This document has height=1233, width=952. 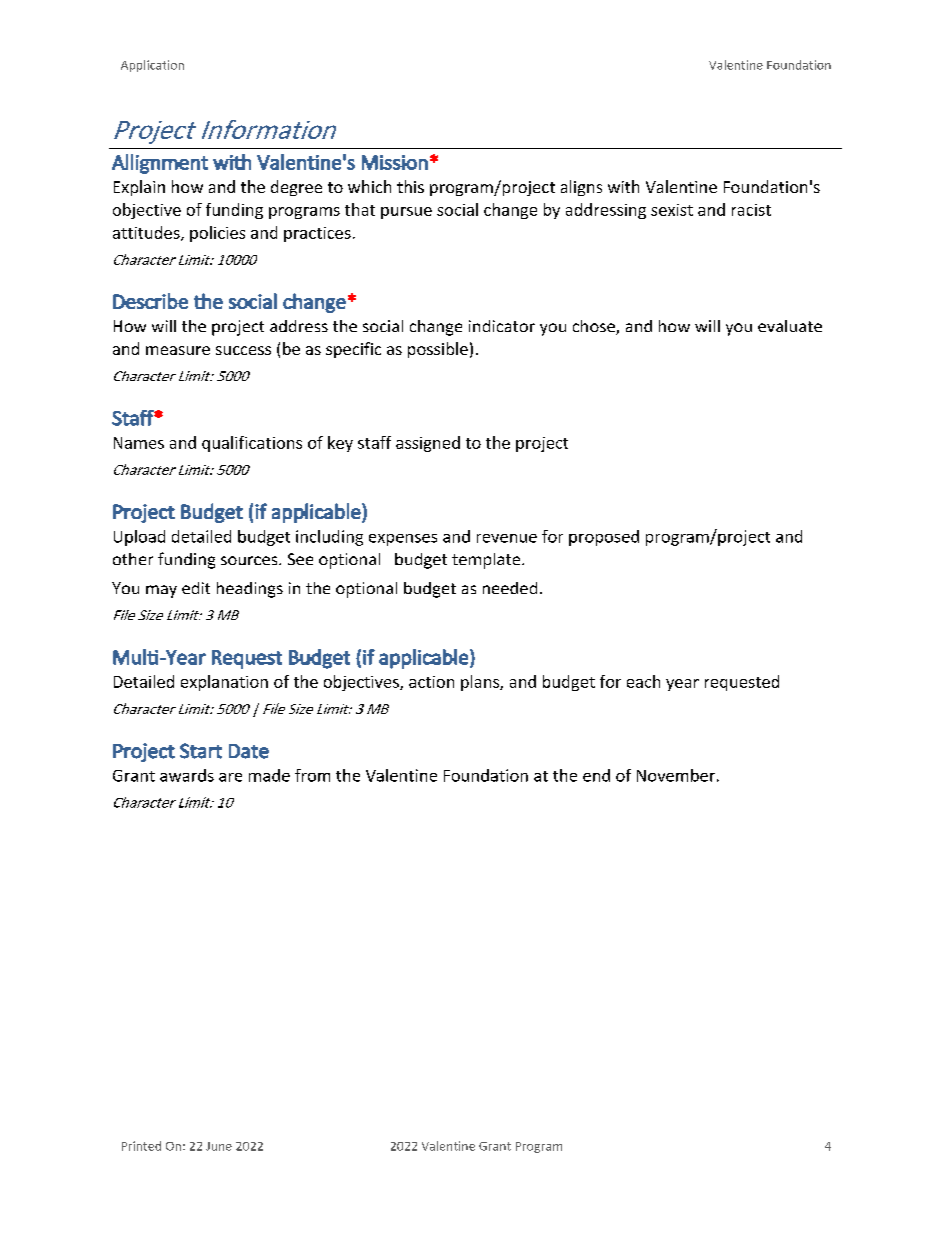 I want to click on needed, so click(x=510, y=588).
